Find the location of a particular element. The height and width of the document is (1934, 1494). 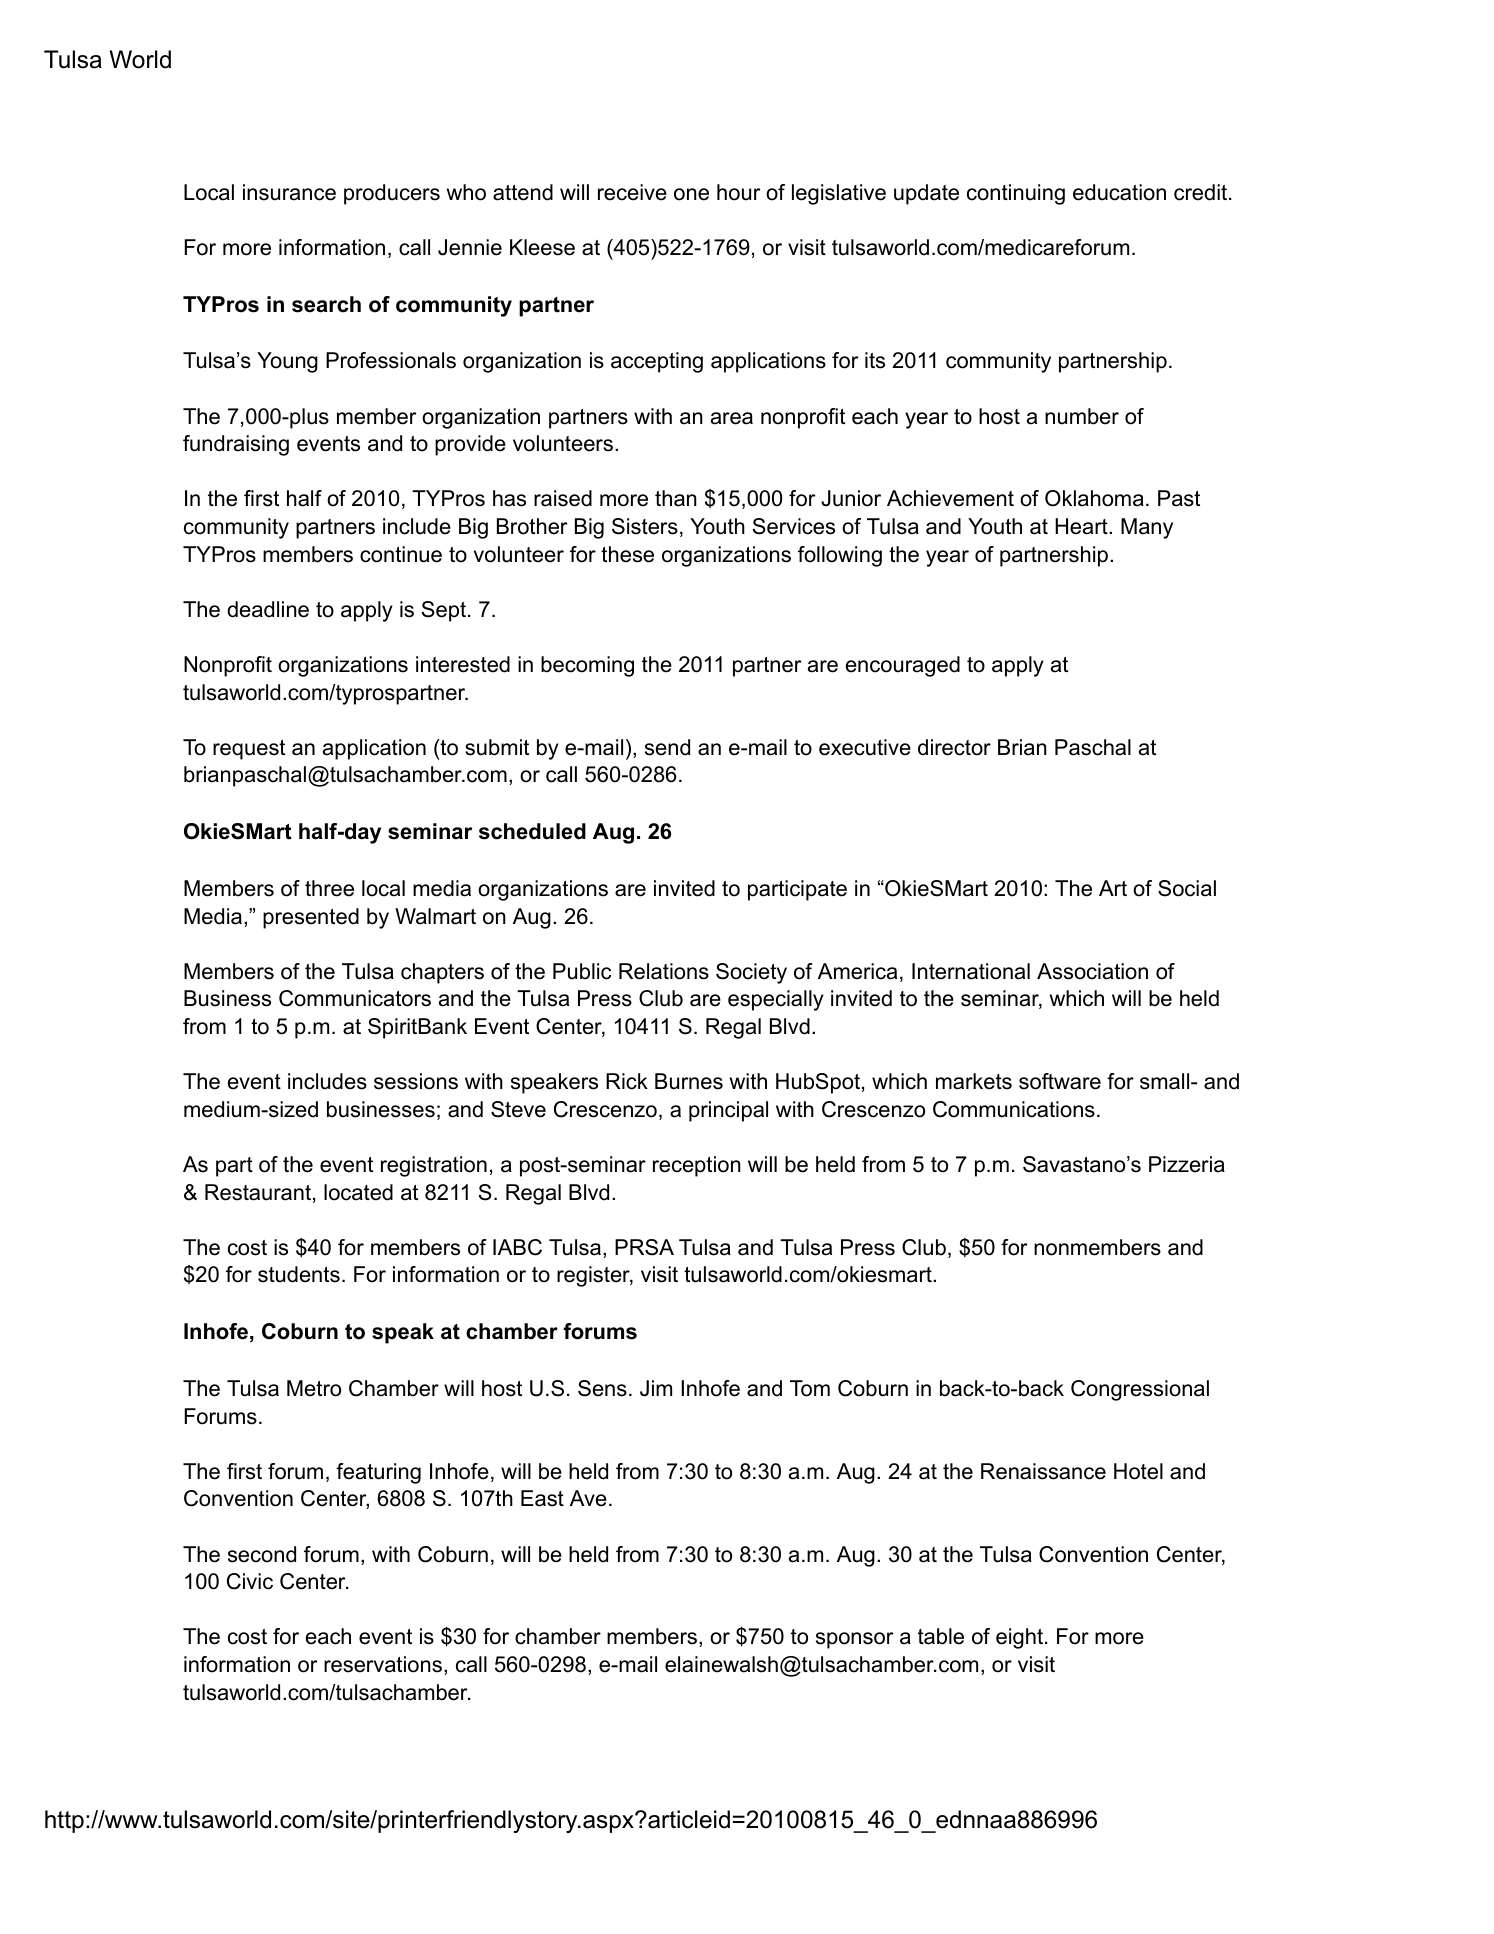

producers is located at coordinates (392, 194).
